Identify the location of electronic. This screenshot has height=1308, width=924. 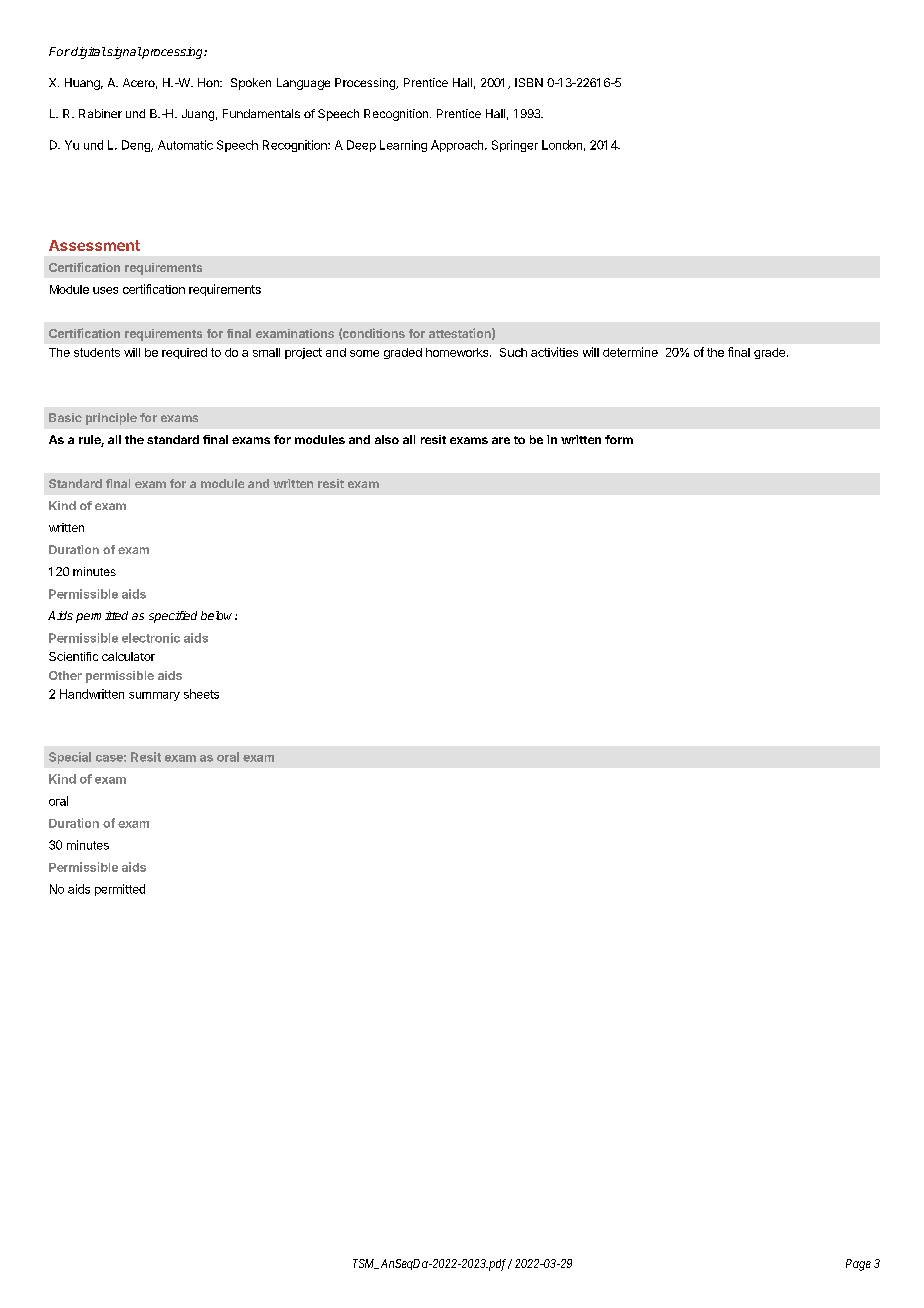
(151, 638).
